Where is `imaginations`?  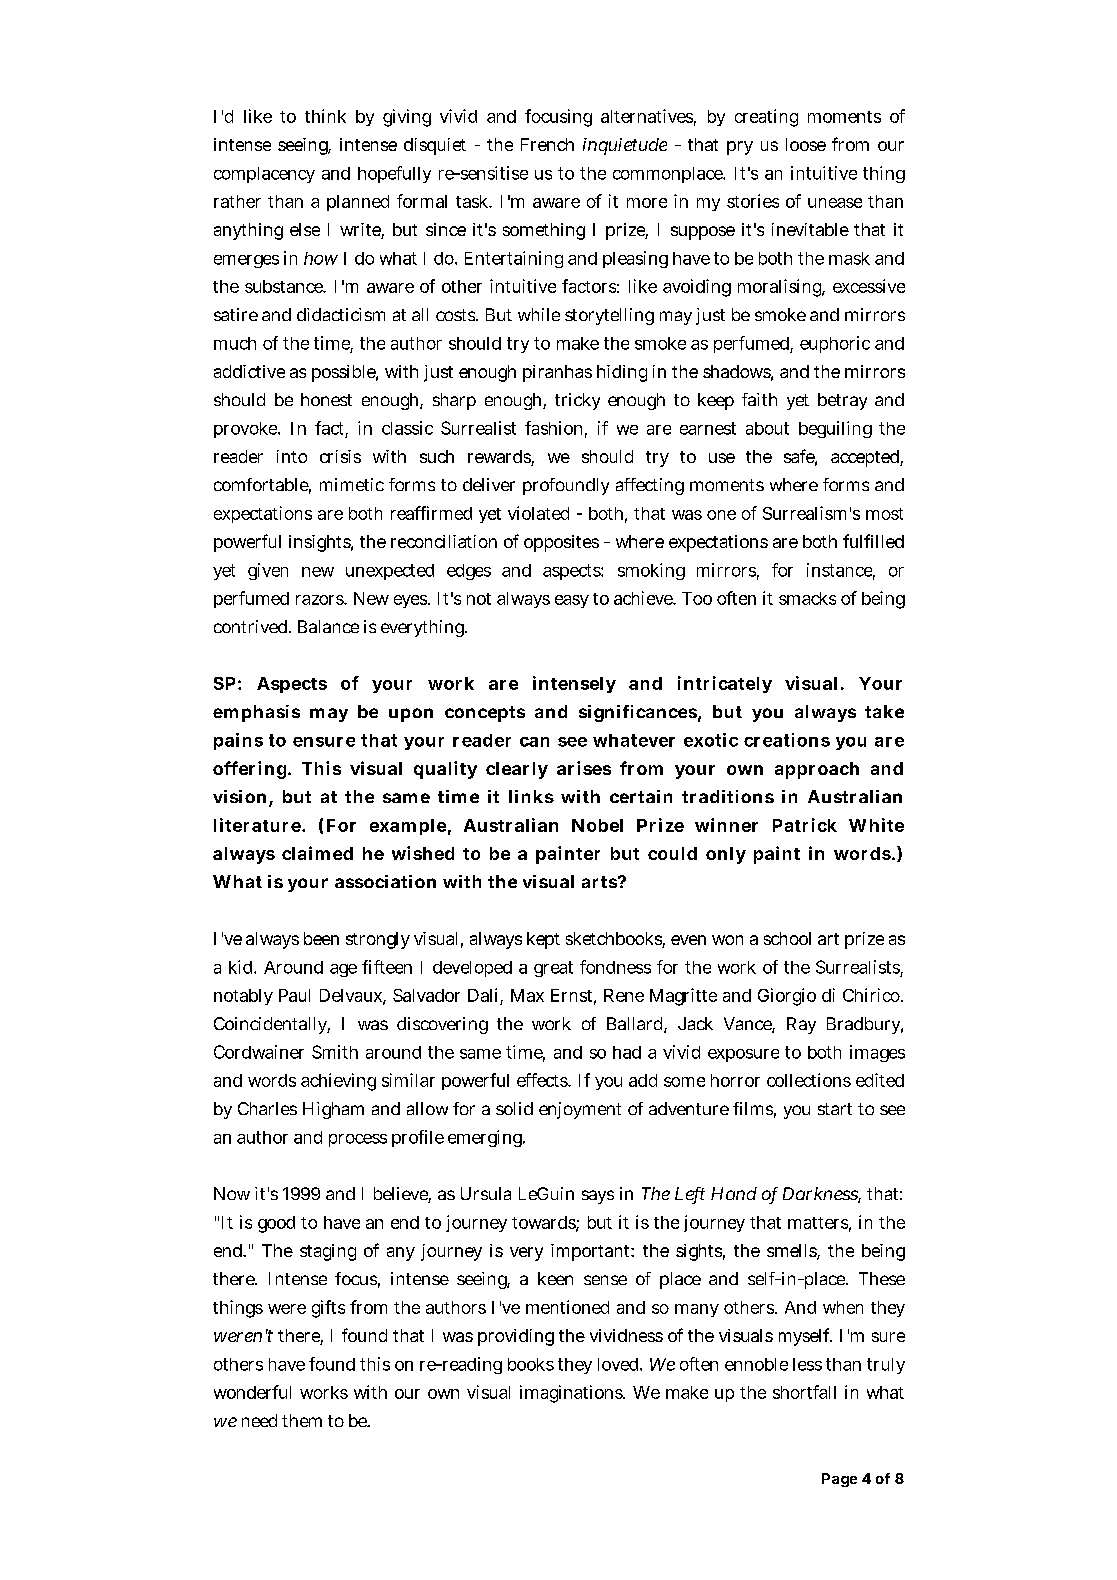 imaginations is located at coordinates (572, 1394).
